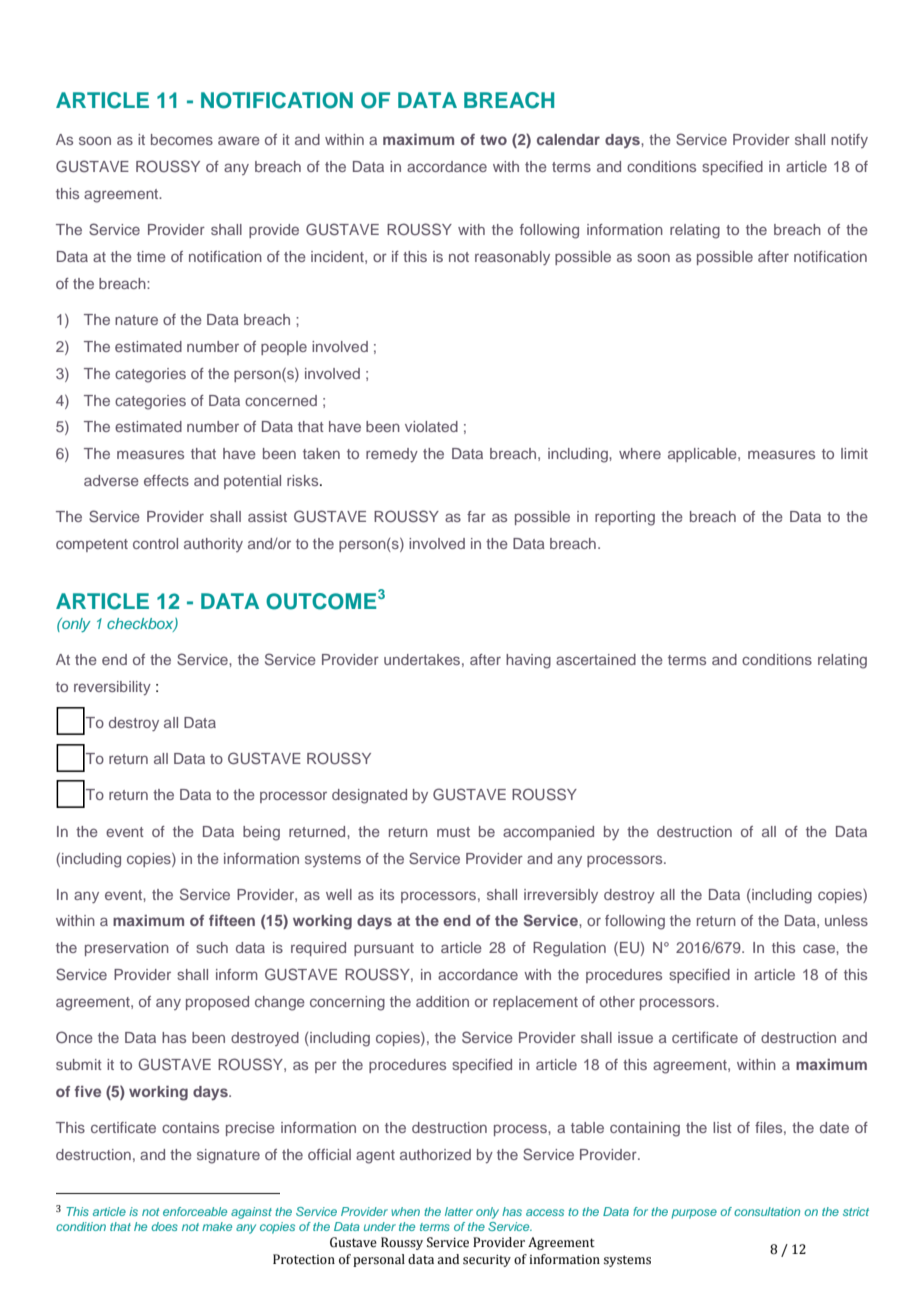 Image resolution: width=924 pixels, height=1309 pixels. Describe the element at coordinates (493, 140) in the document. I see `two` at that location.
